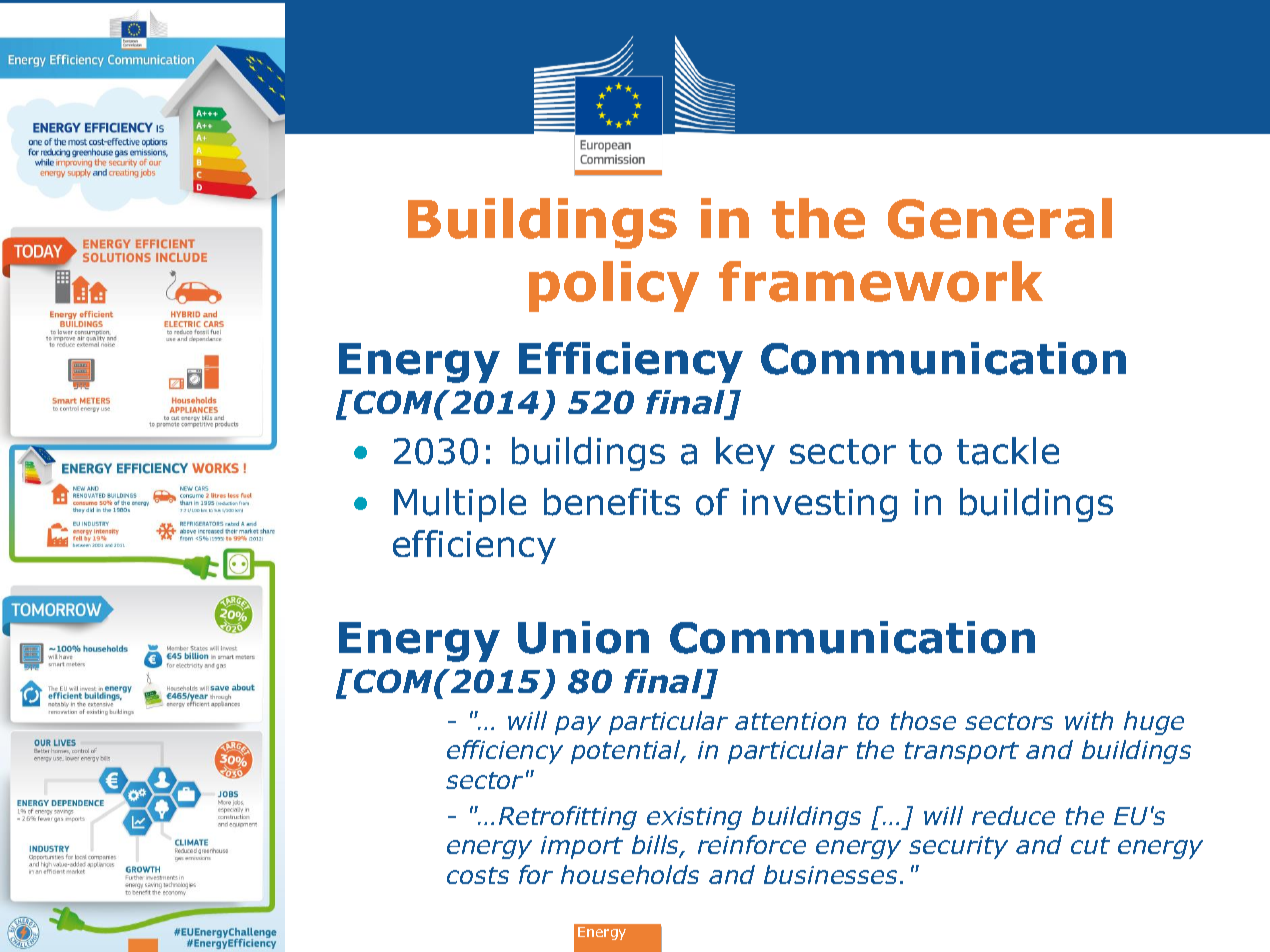 Image resolution: width=1270 pixels, height=952 pixels. I want to click on Union, so click(583, 637).
